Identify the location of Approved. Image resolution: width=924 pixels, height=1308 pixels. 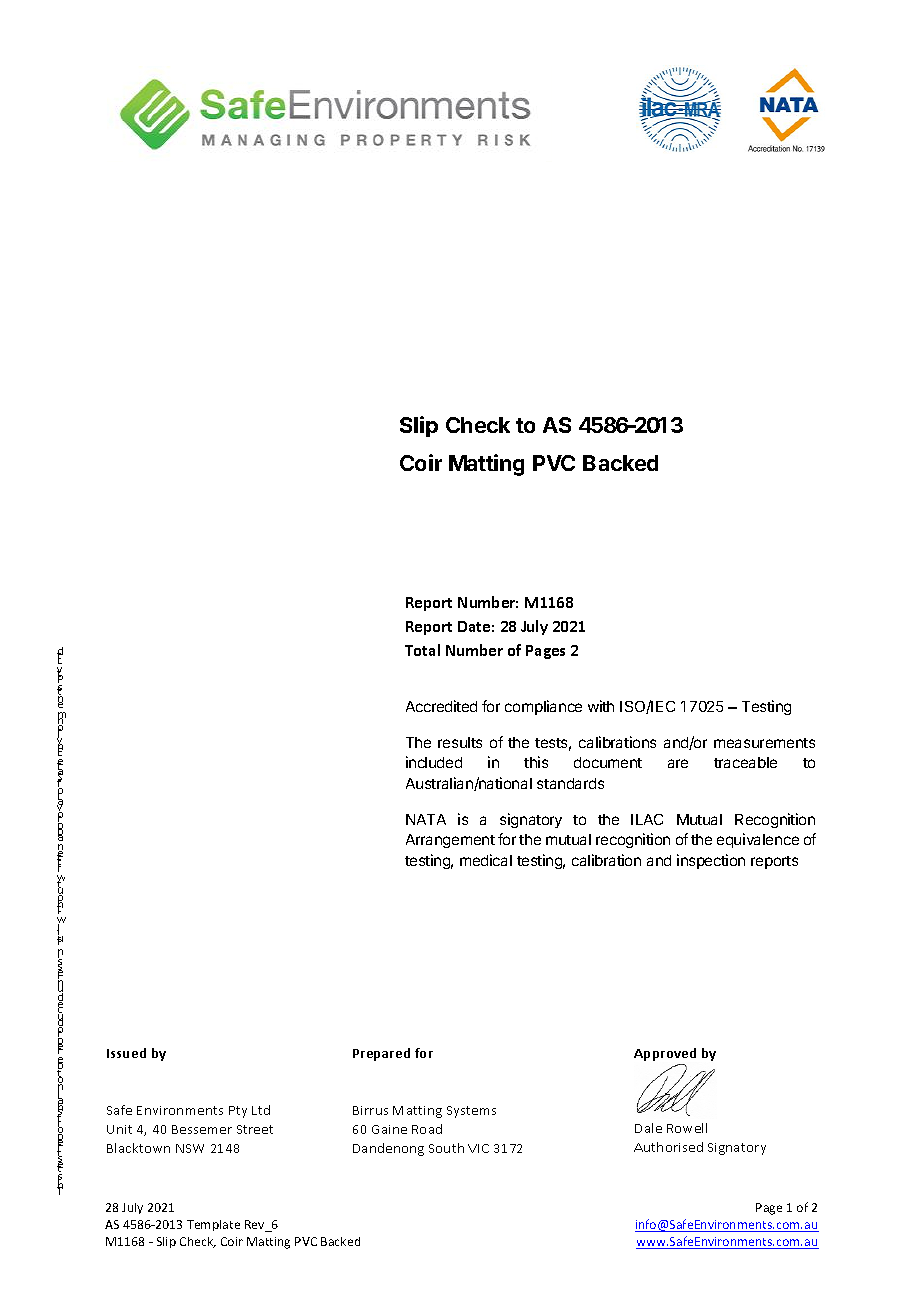
(665, 1054).
